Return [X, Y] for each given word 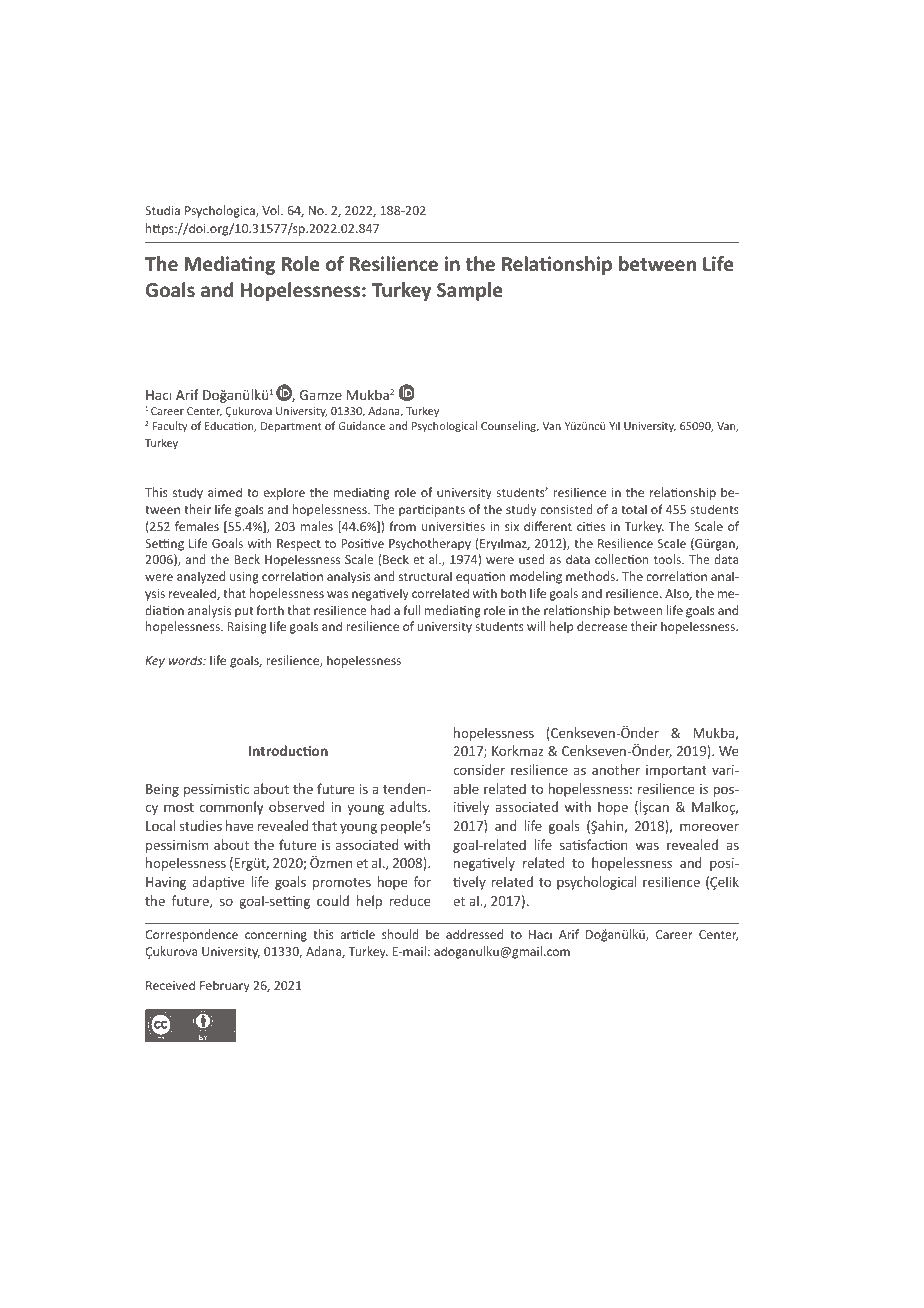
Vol [272, 210]
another [616, 769]
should [400, 934]
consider [479, 769]
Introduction [288, 750]
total [634, 509]
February [225, 986]
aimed [225, 492]
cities [591, 526]
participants [432, 511]
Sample [470, 291]
